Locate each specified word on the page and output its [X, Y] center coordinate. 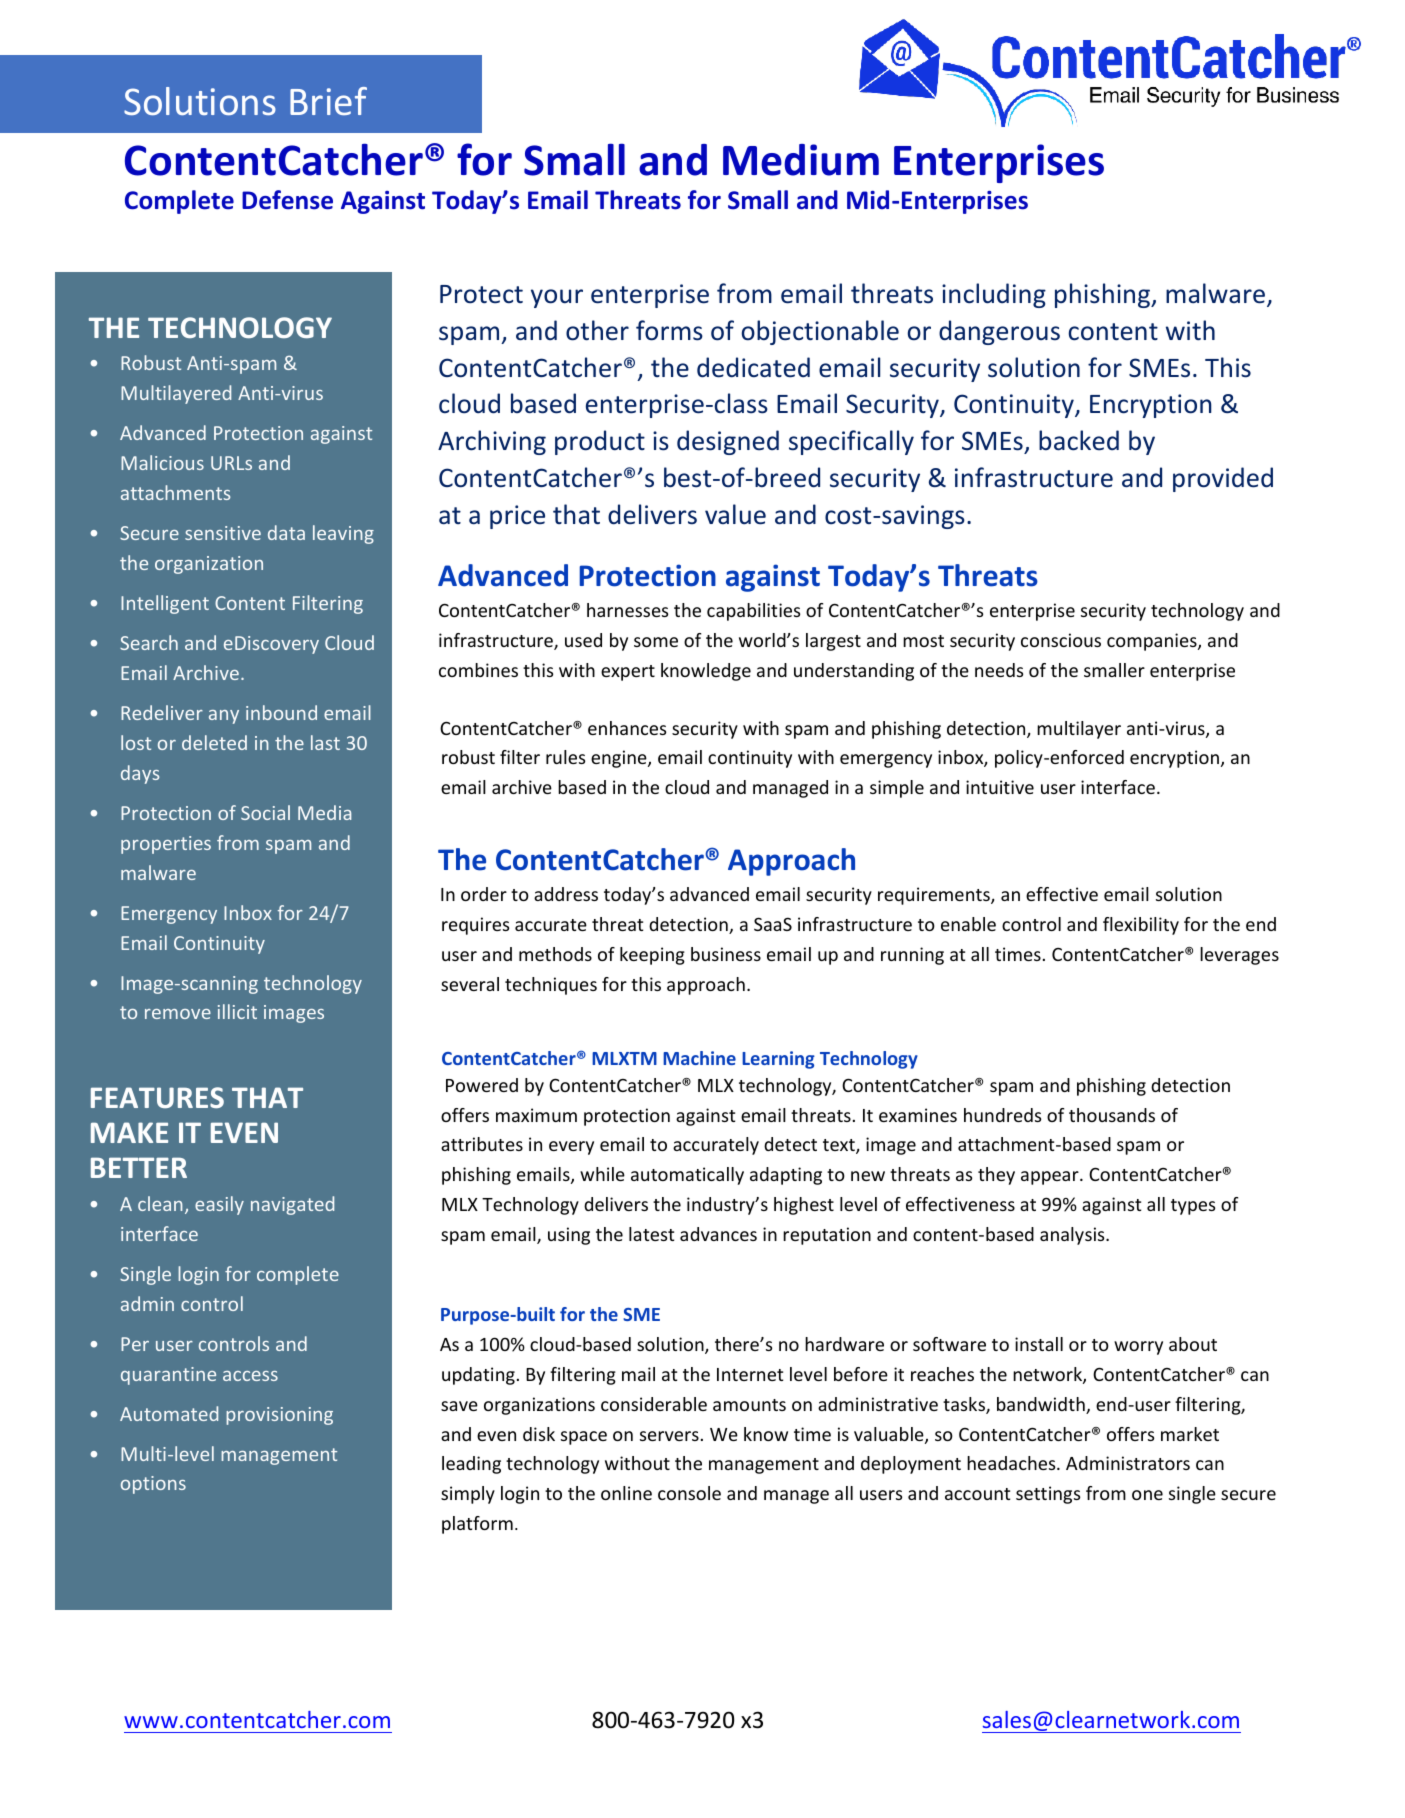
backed [1079, 440]
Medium [801, 160]
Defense [287, 200]
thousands [1112, 1115]
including [994, 295]
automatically [687, 1176]
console [689, 1493]
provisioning [279, 1416]
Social [265, 812]
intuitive [1000, 787]
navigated [292, 1205]
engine [620, 759]
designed [728, 442]
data [286, 532]
